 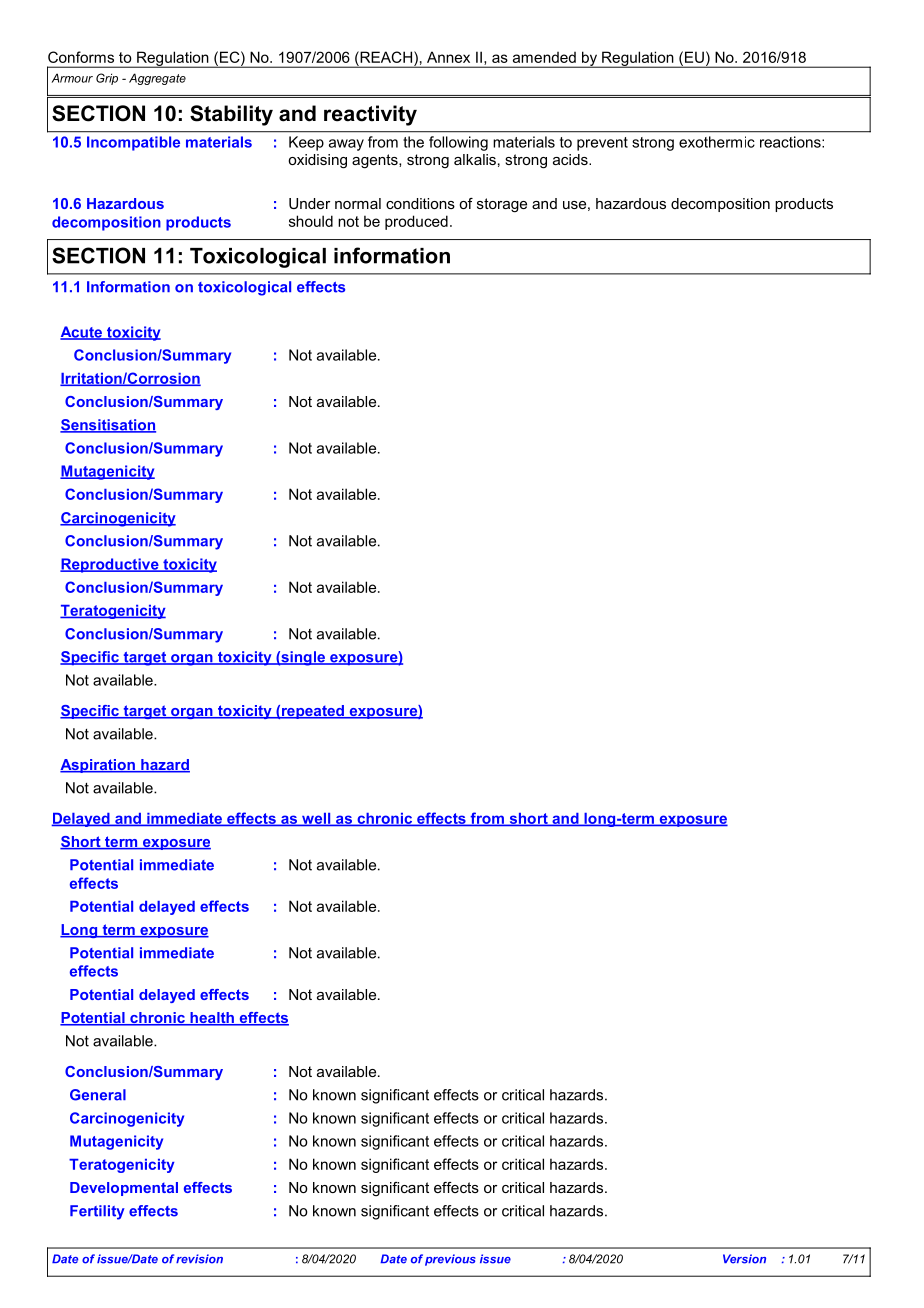 What do you see at coordinates (450, 1260) in the screenshot?
I see `previous` at bounding box center [450, 1260].
